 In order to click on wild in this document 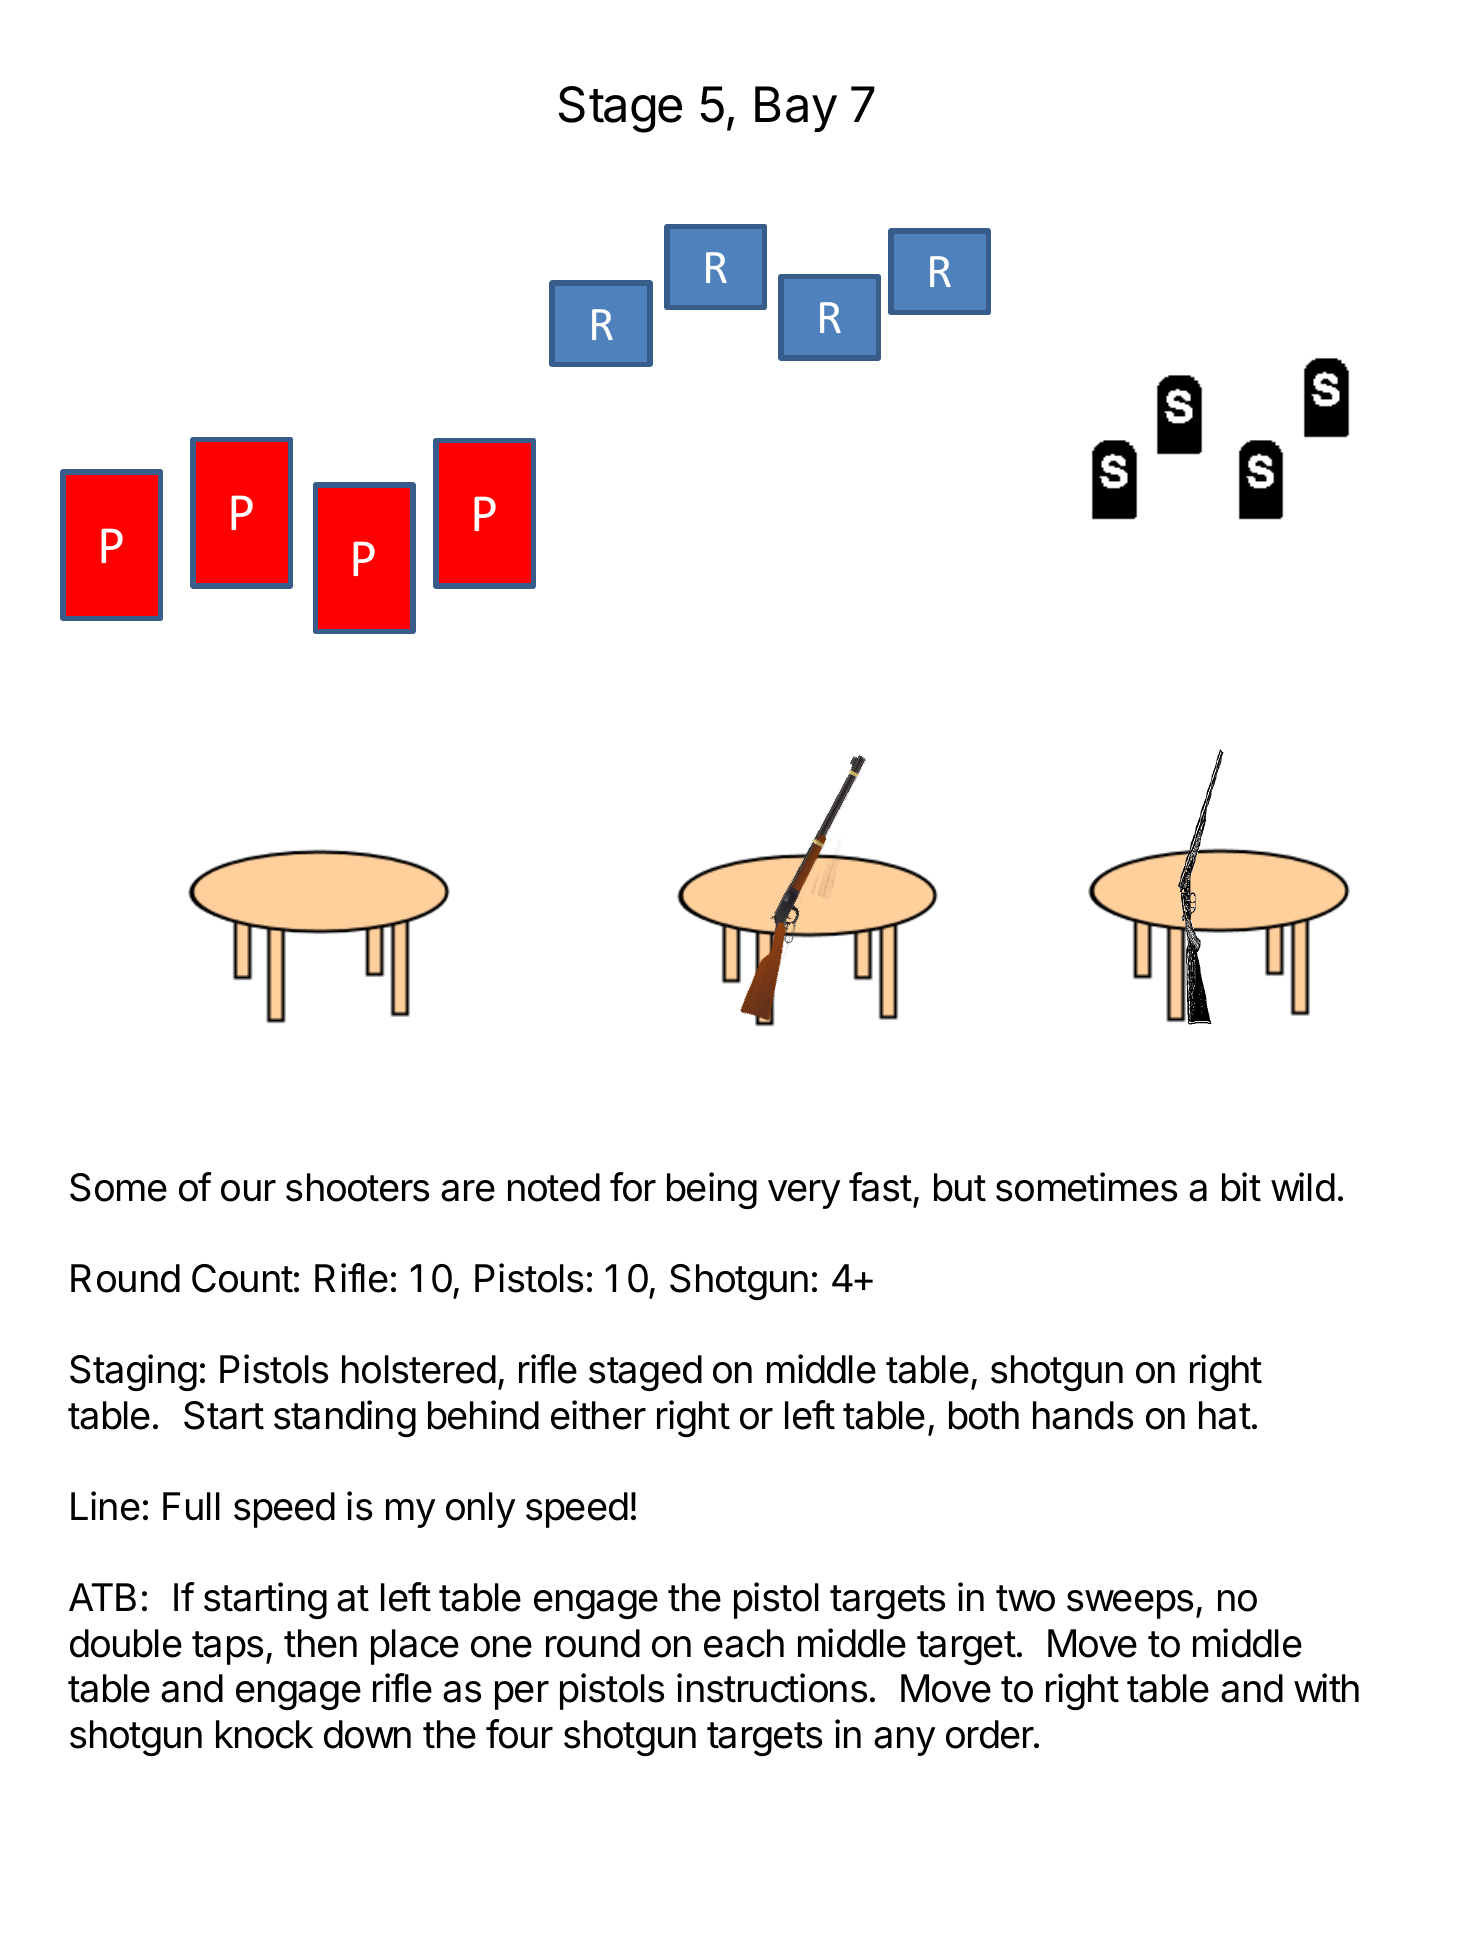, I will do `click(1303, 1187)`.
